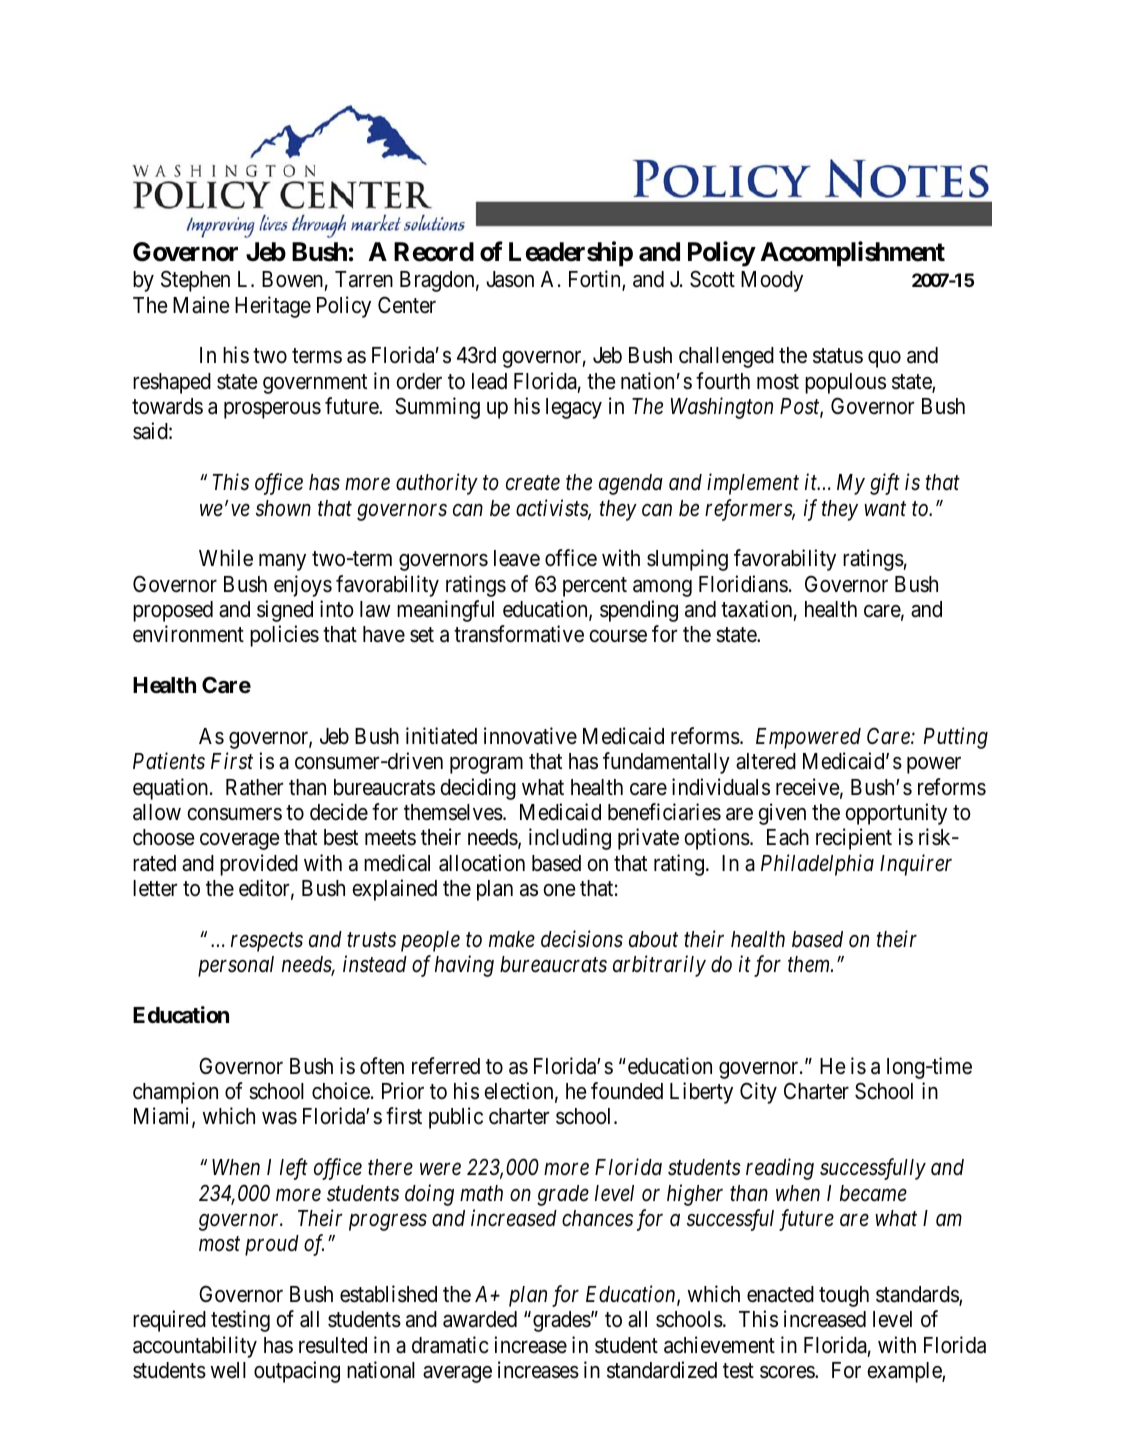  I want to click on Heritage, so click(273, 307).
